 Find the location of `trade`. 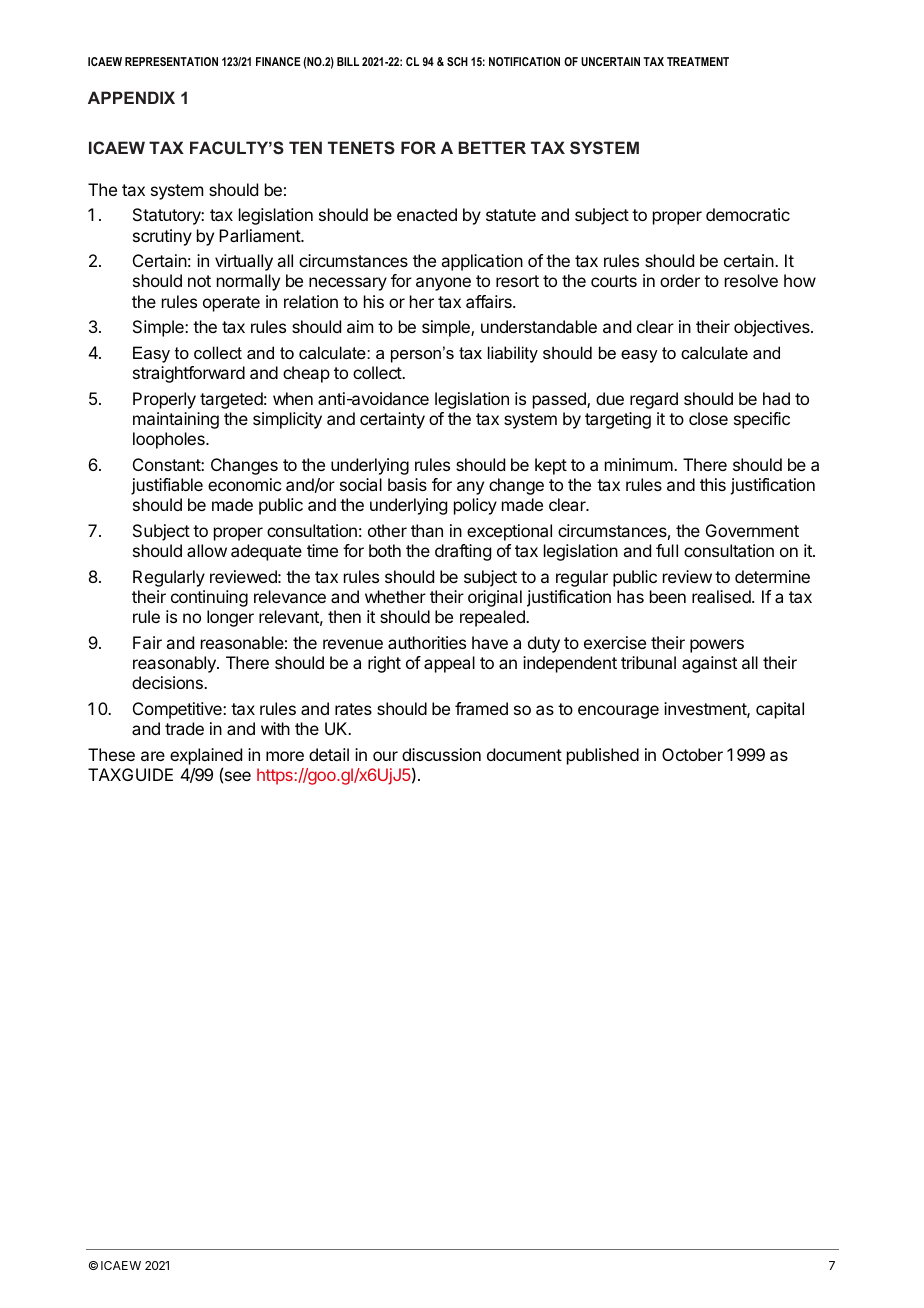

trade is located at coordinates (184, 728).
